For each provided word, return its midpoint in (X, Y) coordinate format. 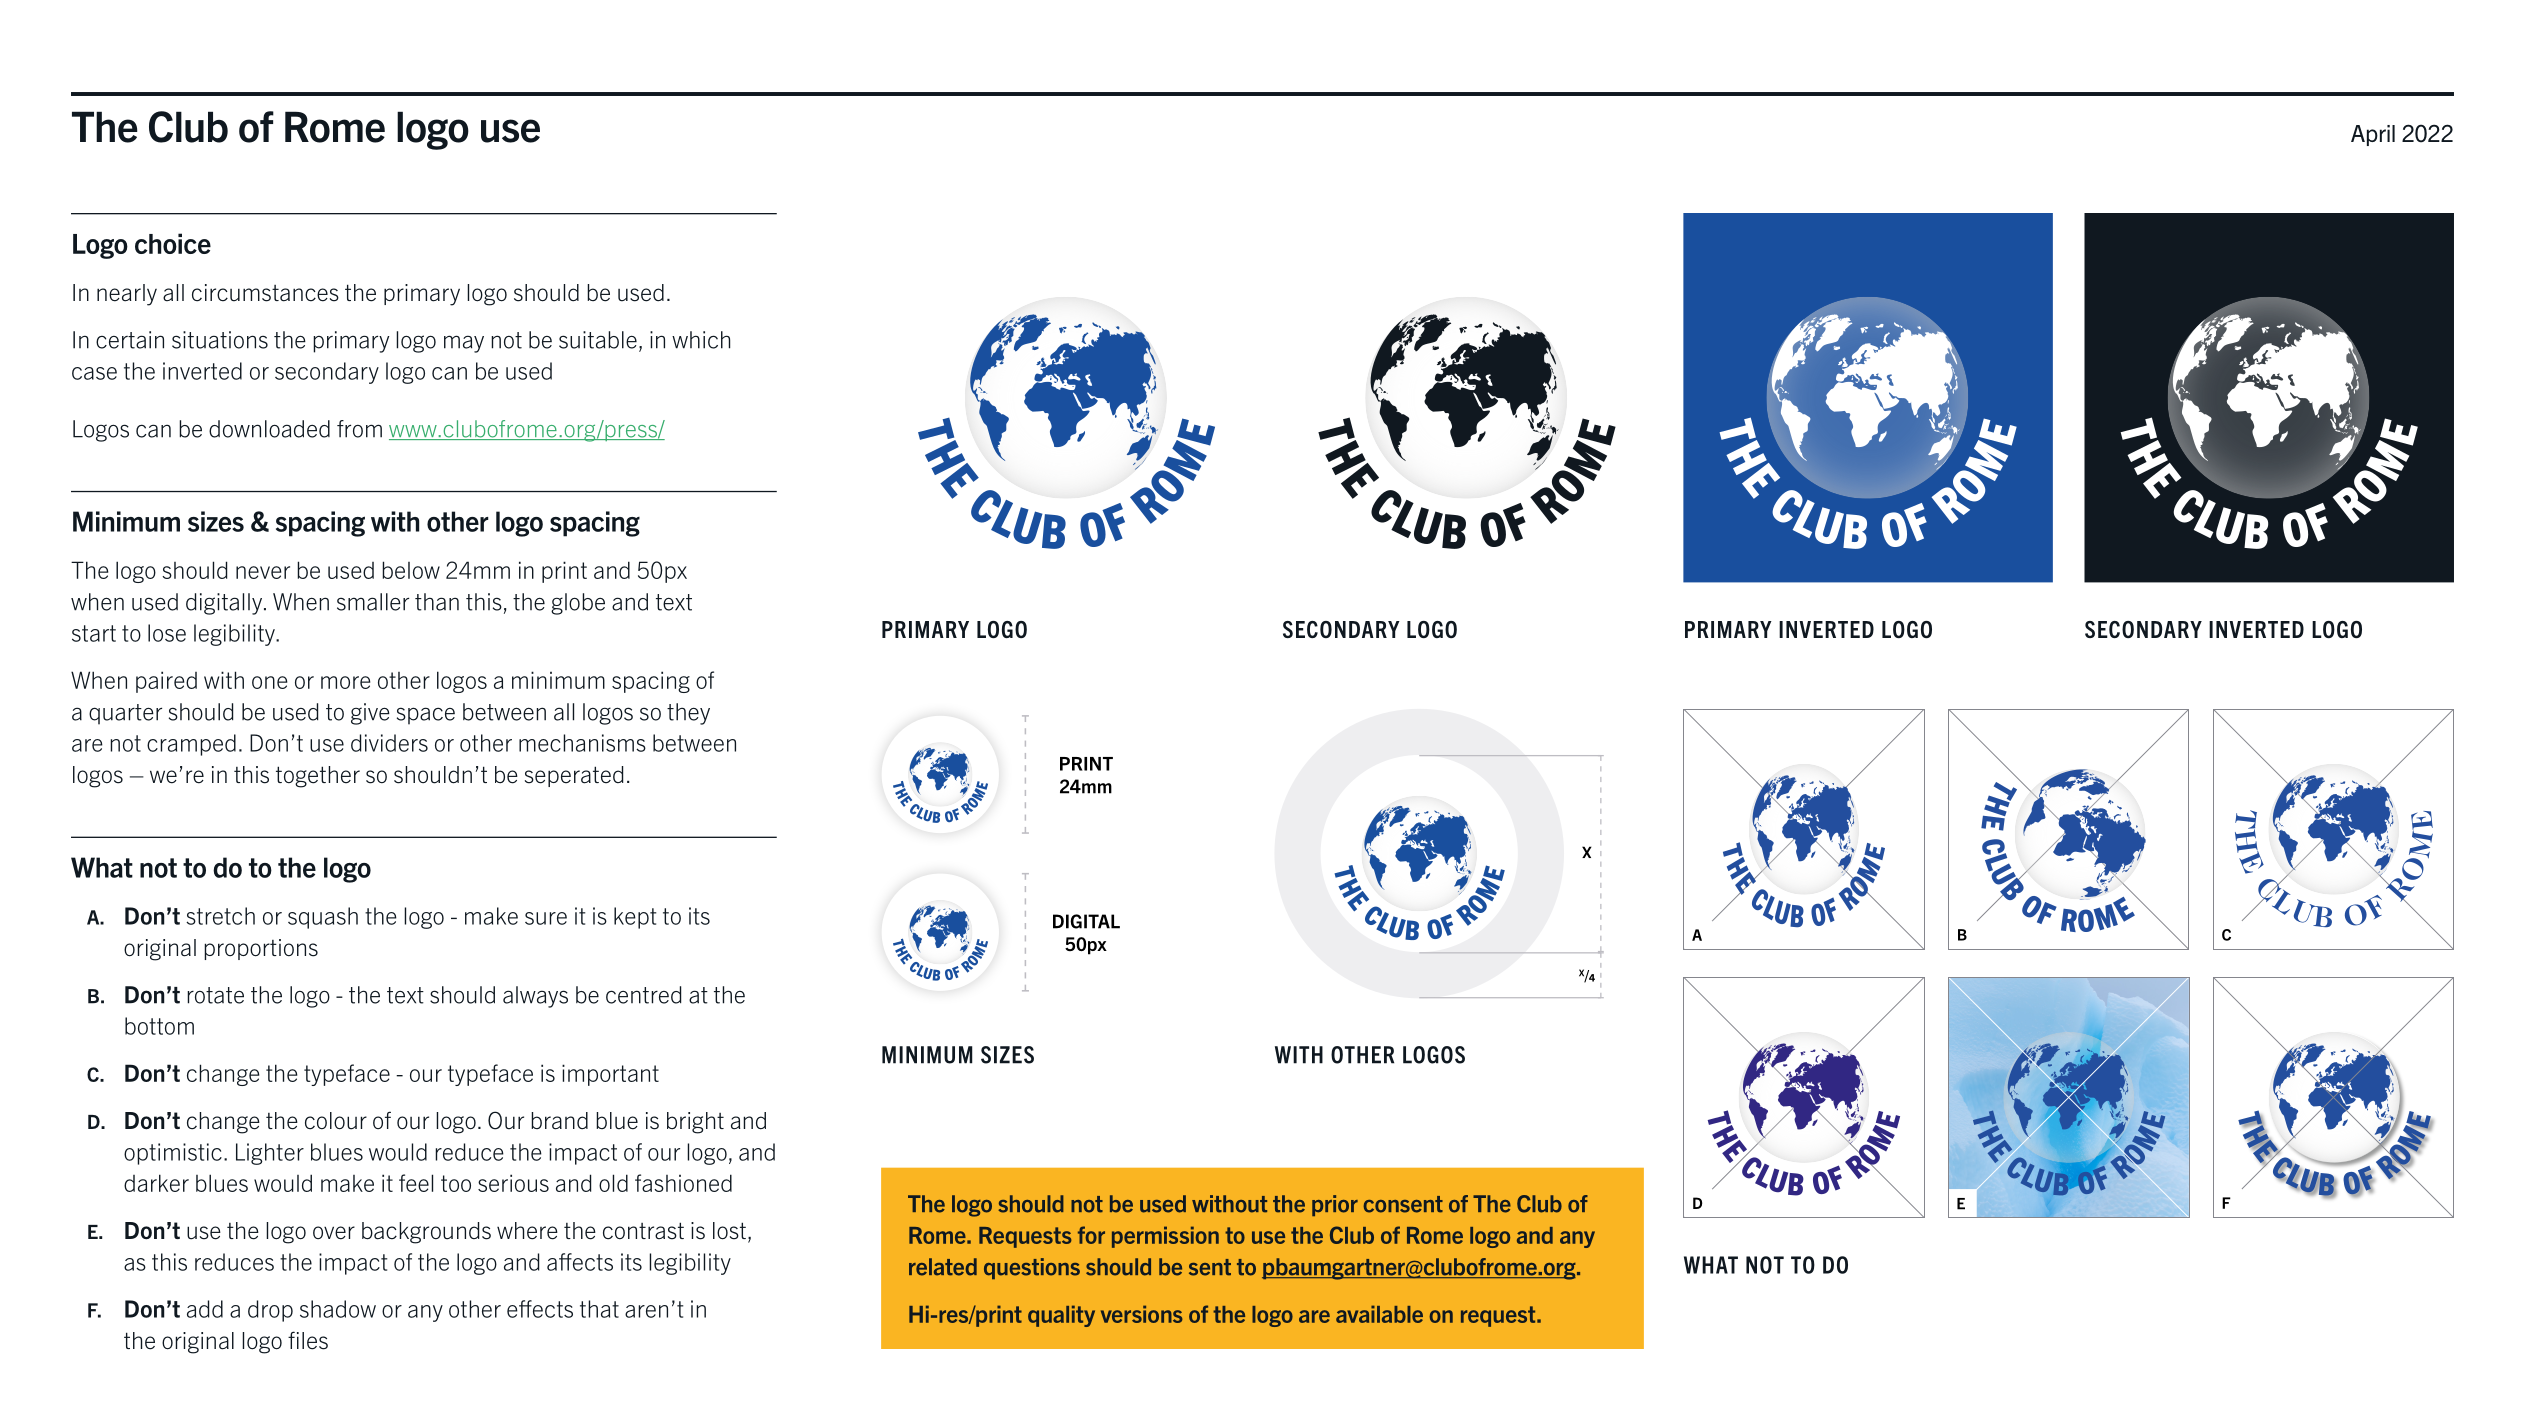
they (688, 714)
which (701, 340)
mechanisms (582, 743)
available (1379, 1314)
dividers (389, 743)
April (2373, 135)
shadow (338, 1309)
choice (173, 243)
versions (1142, 1314)
